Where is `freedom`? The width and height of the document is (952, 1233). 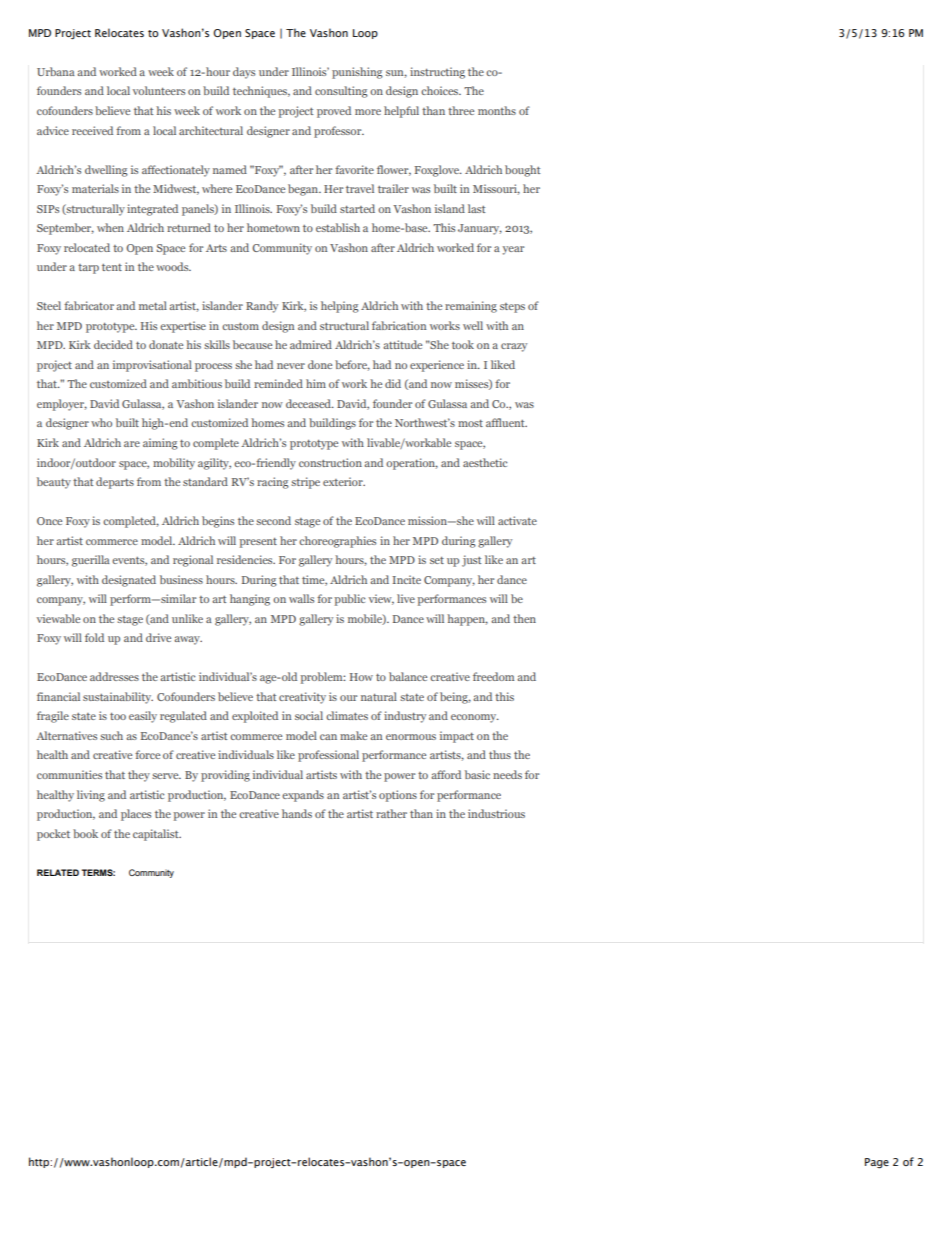 freedom is located at coordinates (493, 676).
